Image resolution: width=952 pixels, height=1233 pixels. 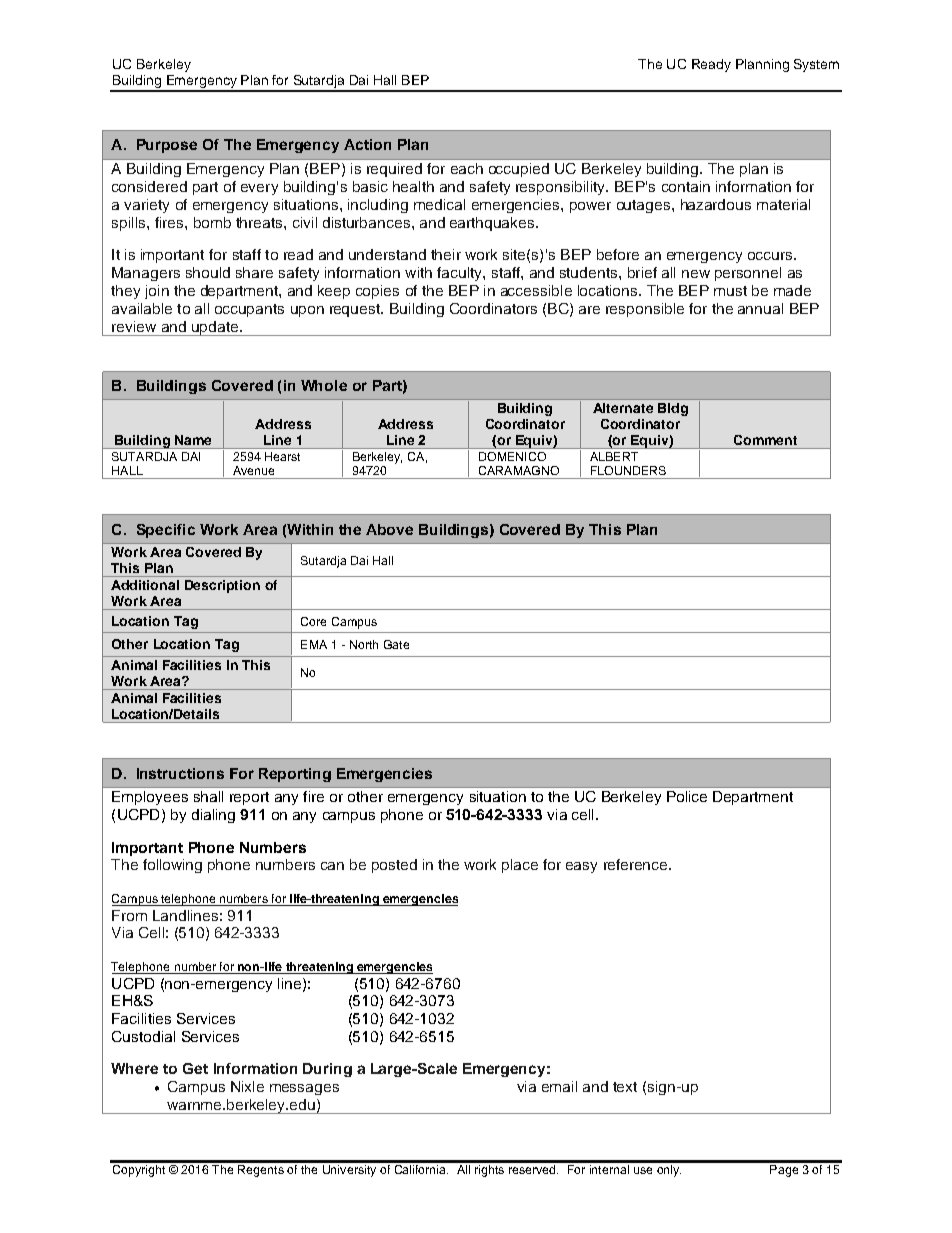 I want to click on place, so click(x=520, y=866).
